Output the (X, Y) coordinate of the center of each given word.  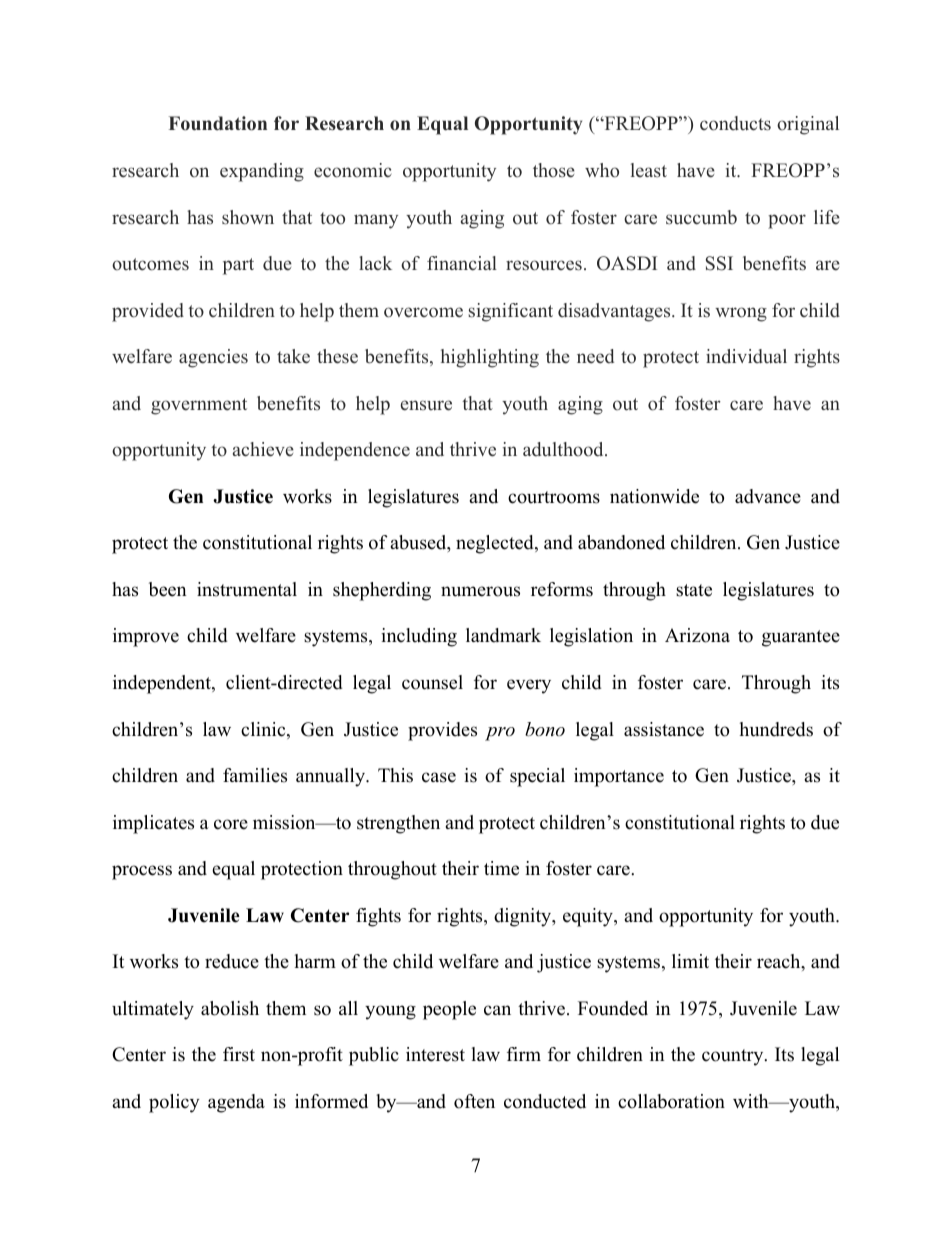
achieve (263, 449)
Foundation (218, 123)
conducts (735, 123)
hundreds (776, 729)
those (554, 170)
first (239, 1054)
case (439, 777)
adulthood (564, 449)
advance (768, 496)
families (255, 775)
